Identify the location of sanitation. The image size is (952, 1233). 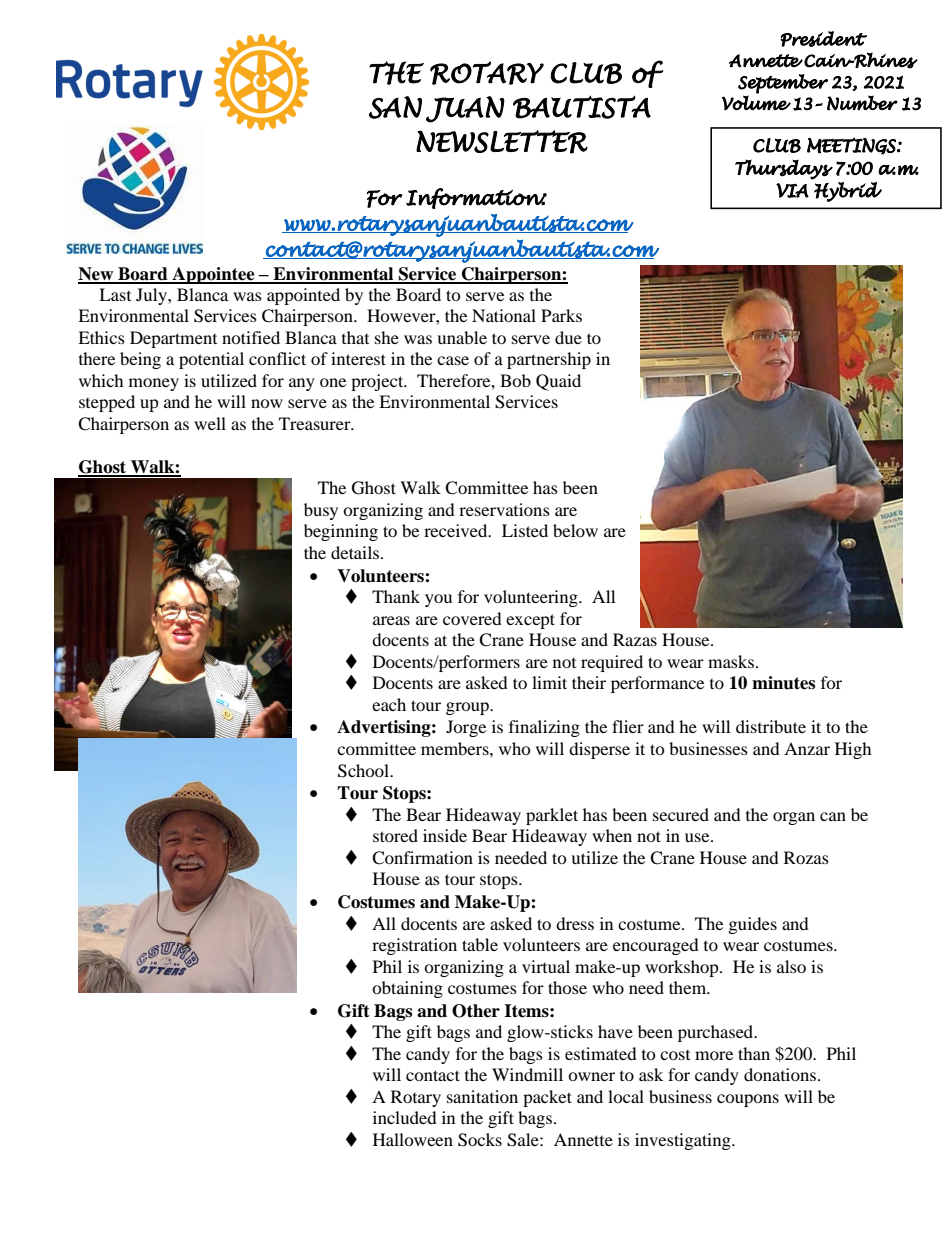
(482, 1096).
